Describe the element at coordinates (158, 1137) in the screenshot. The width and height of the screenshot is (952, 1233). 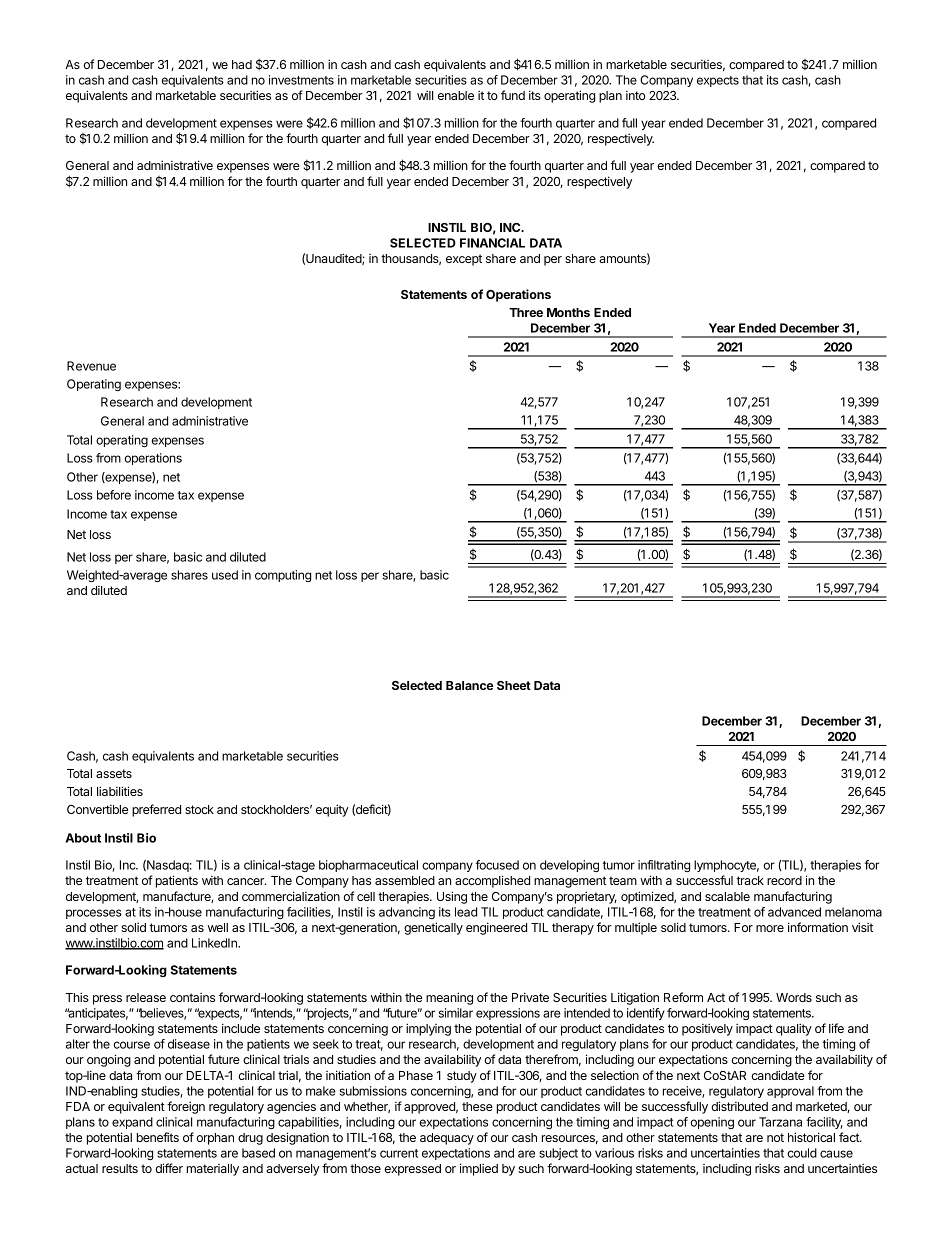
I see `benefits` at that location.
